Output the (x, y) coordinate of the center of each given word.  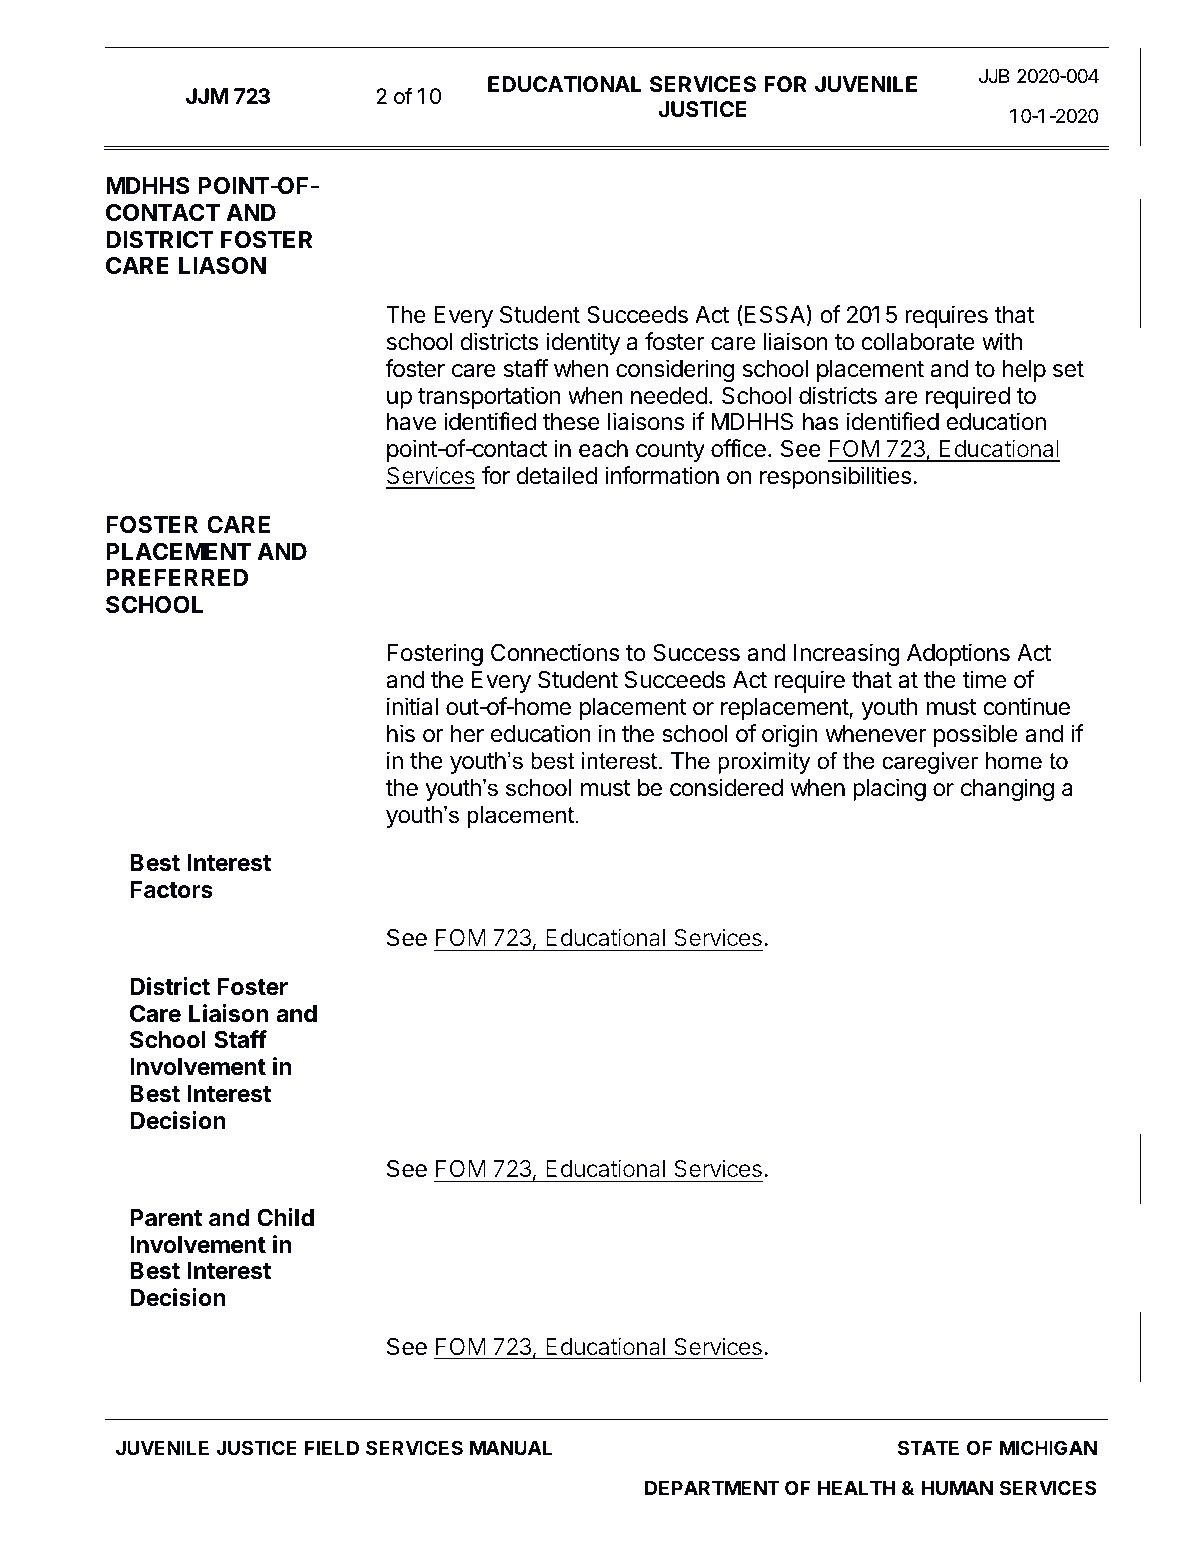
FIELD (332, 1448)
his (401, 733)
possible (976, 735)
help (1024, 371)
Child (285, 1217)
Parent (166, 1218)
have (411, 422)
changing (1007, 789)
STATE (928, 1447)
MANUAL (511, 1448)
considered (726, 787)
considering (675, 370)
